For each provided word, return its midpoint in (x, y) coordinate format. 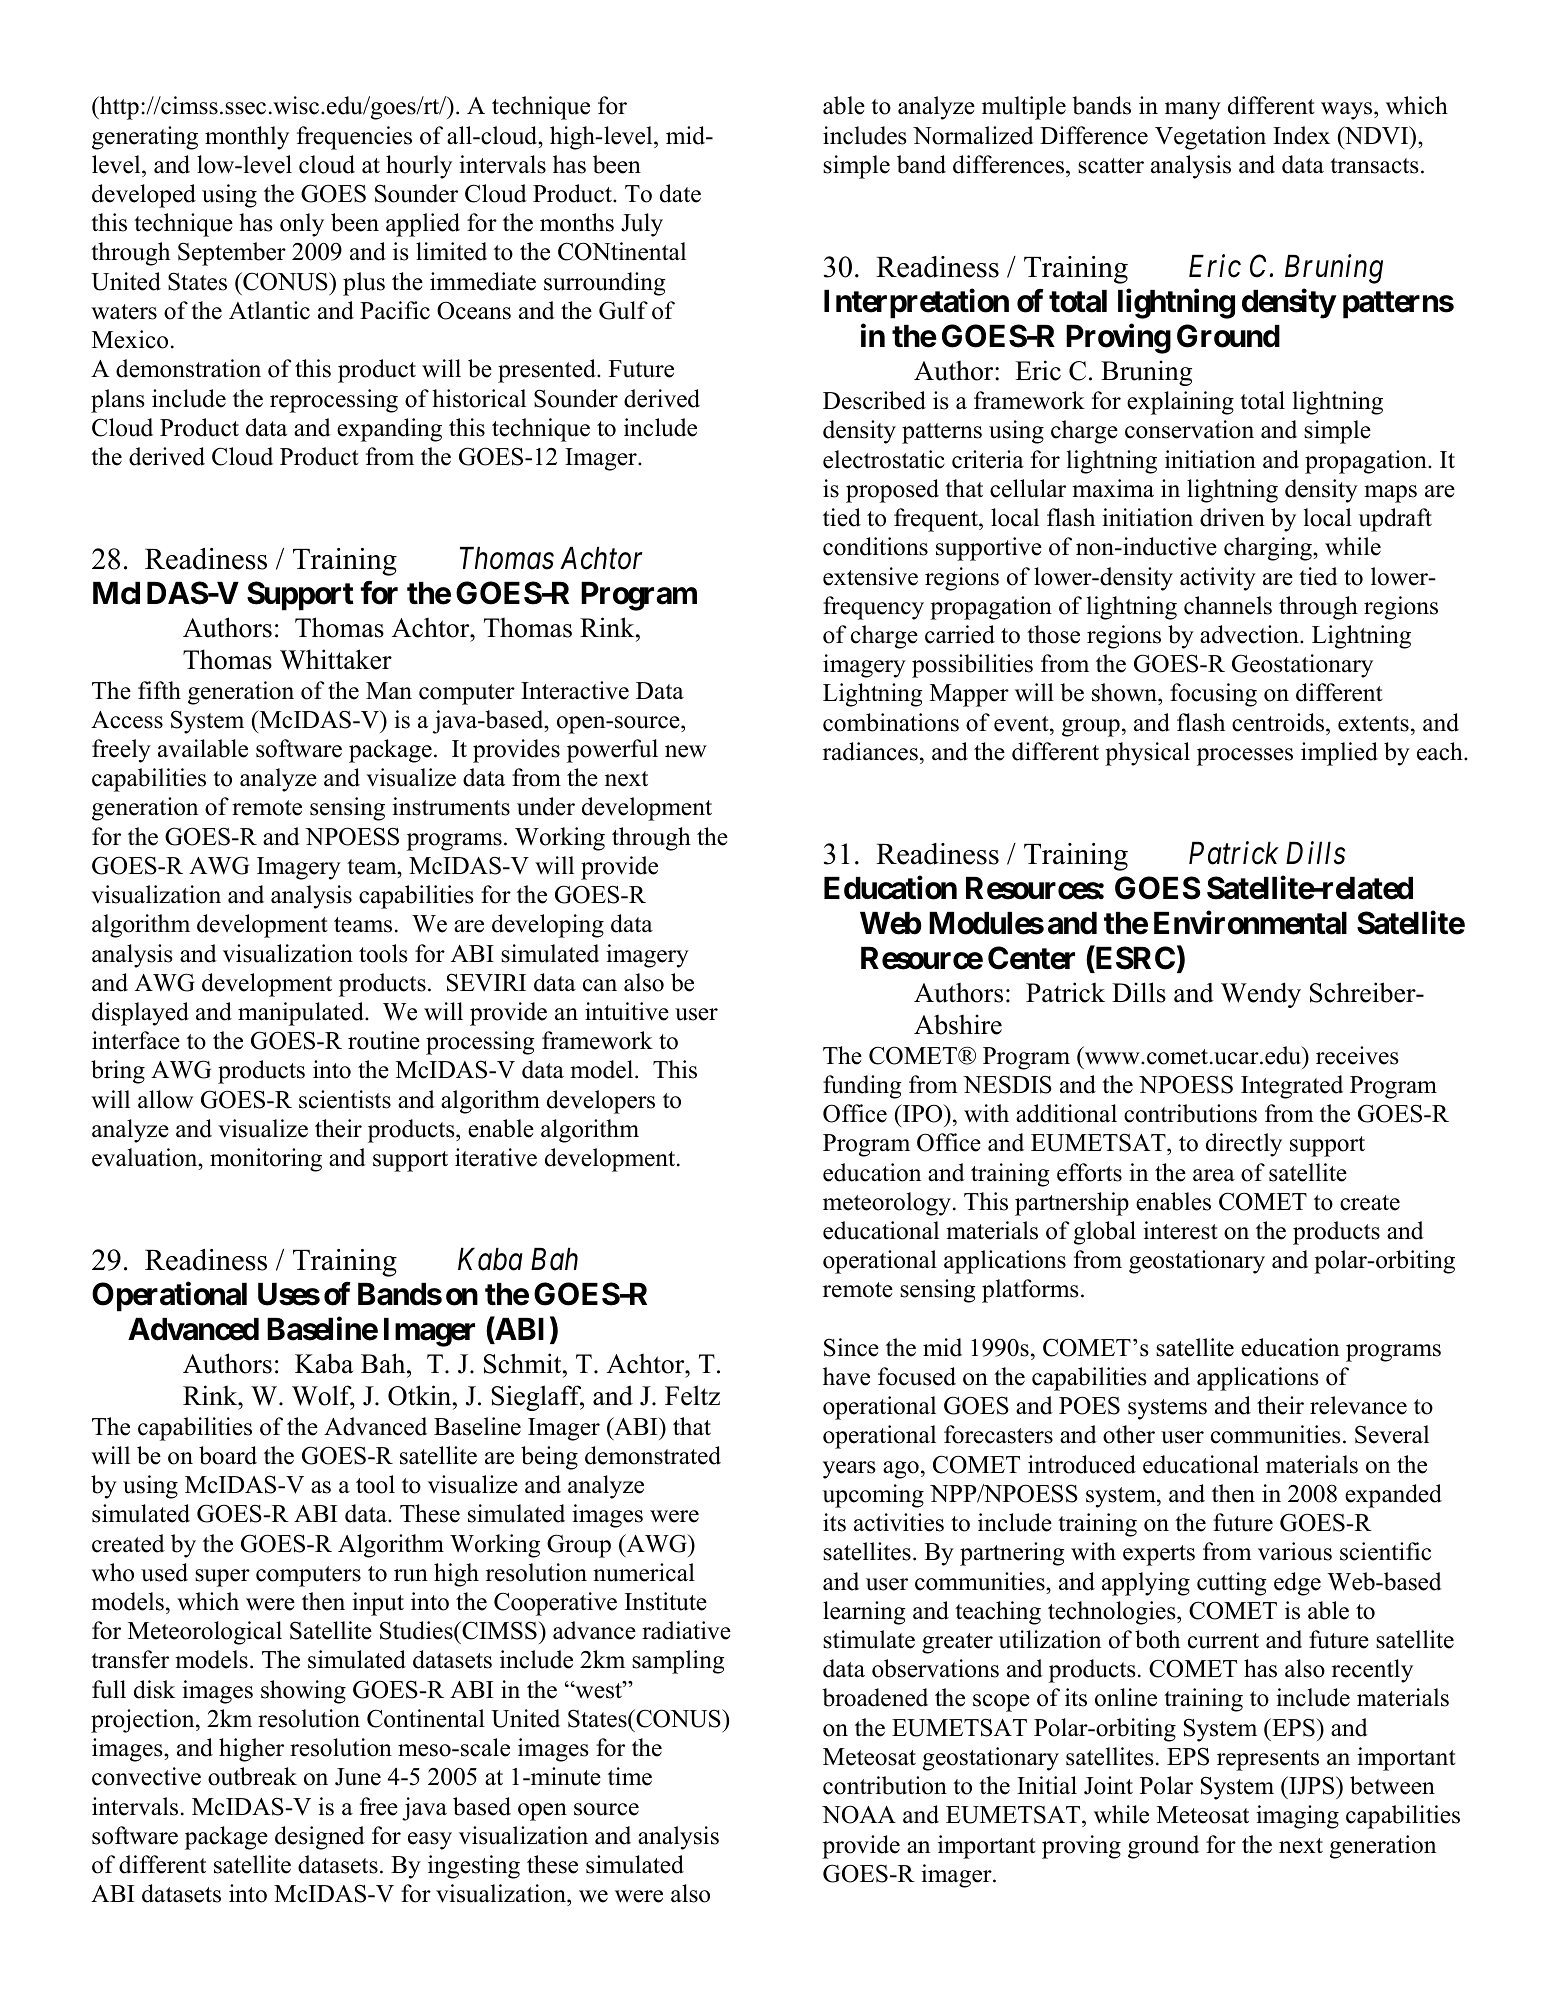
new (686, 751)
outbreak (252, 1776)
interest (1180, 1230)
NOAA (859, 1814)
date (680, 193)
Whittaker (336, 659)
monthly (247, 138)
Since (851, 1347)
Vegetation (1210, 138)
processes (1245, 757)
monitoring (266, 1160)
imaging (1297, 1817)
